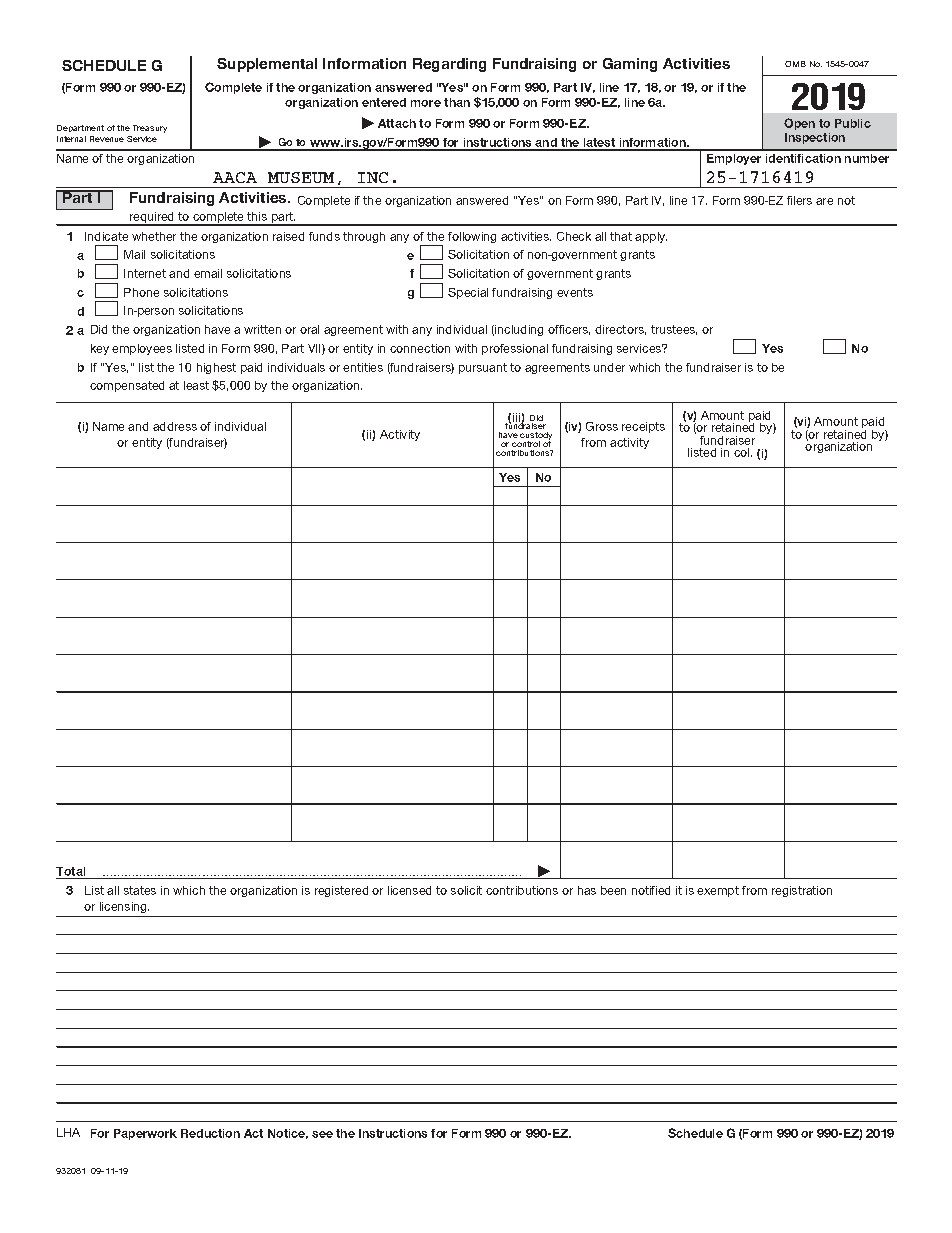  Describe the element at coordinates (802, 891) in the screenshot. I see `registration` at that location.
